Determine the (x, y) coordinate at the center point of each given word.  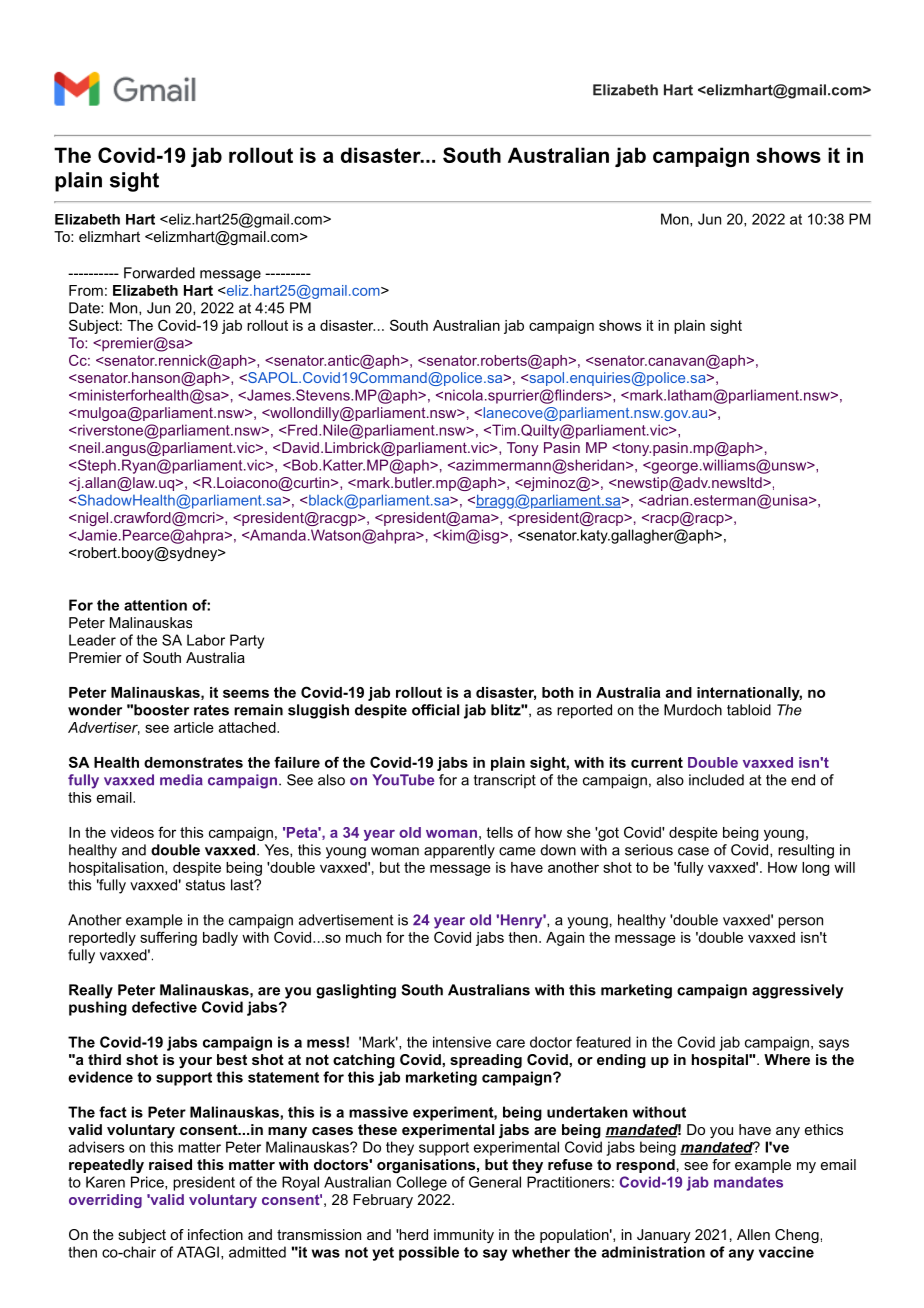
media (181, 780)
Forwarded (159, 273)
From (86, 290)
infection (215, 1234)
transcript (505, 781)
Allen (753, 1234)
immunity (464, 1236)
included (716, 780)
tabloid (749, 710)
